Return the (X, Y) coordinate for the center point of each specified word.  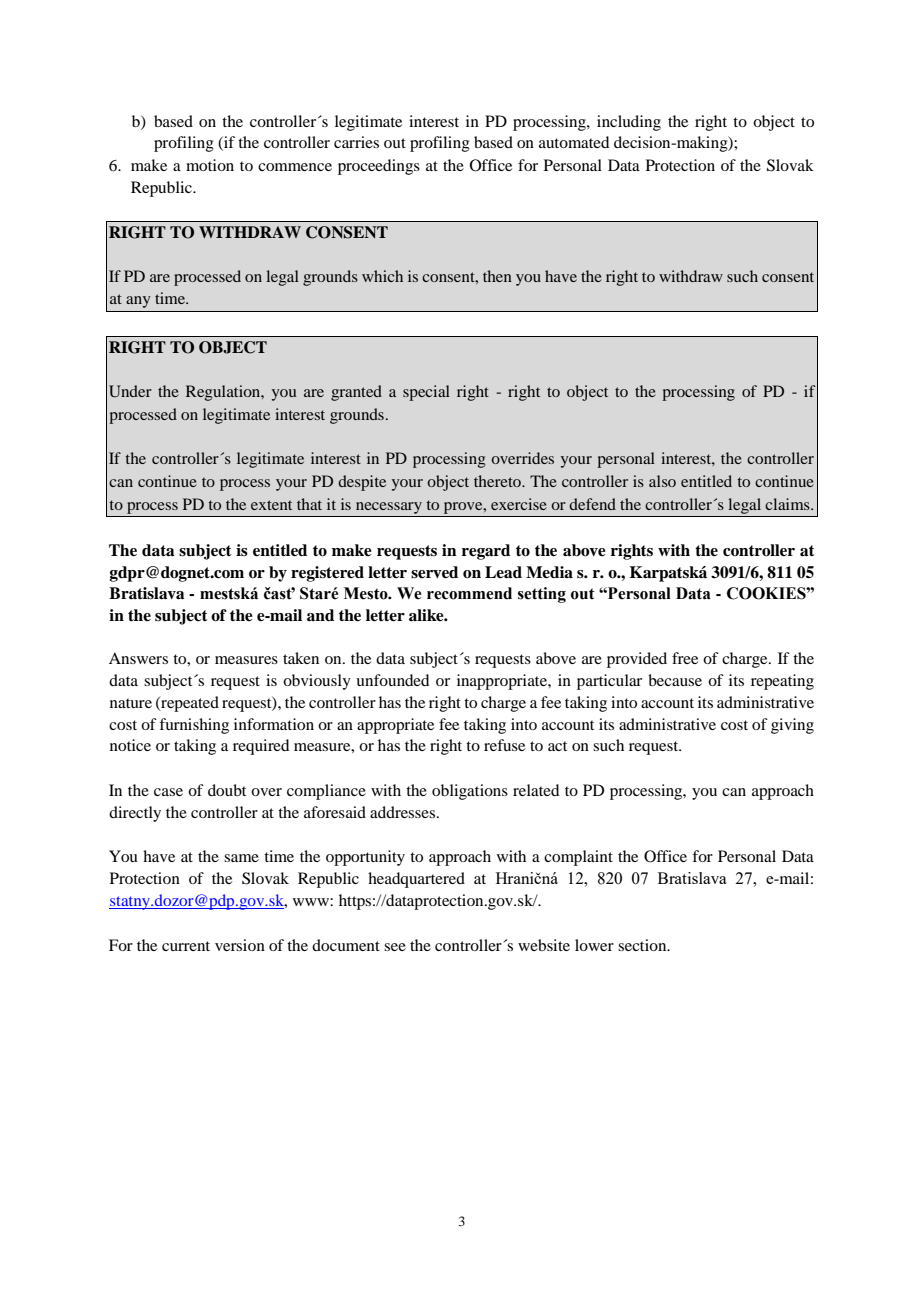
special (426, 393)
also (662, 481)
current (186, 946)
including (629, 123)
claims (788, 504)
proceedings (379, 167)
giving (792, 726)
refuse (504, 745)
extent (271, 505)
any (138, 302)
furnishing (194, 726)
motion (210, 165)
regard (486, 552)
